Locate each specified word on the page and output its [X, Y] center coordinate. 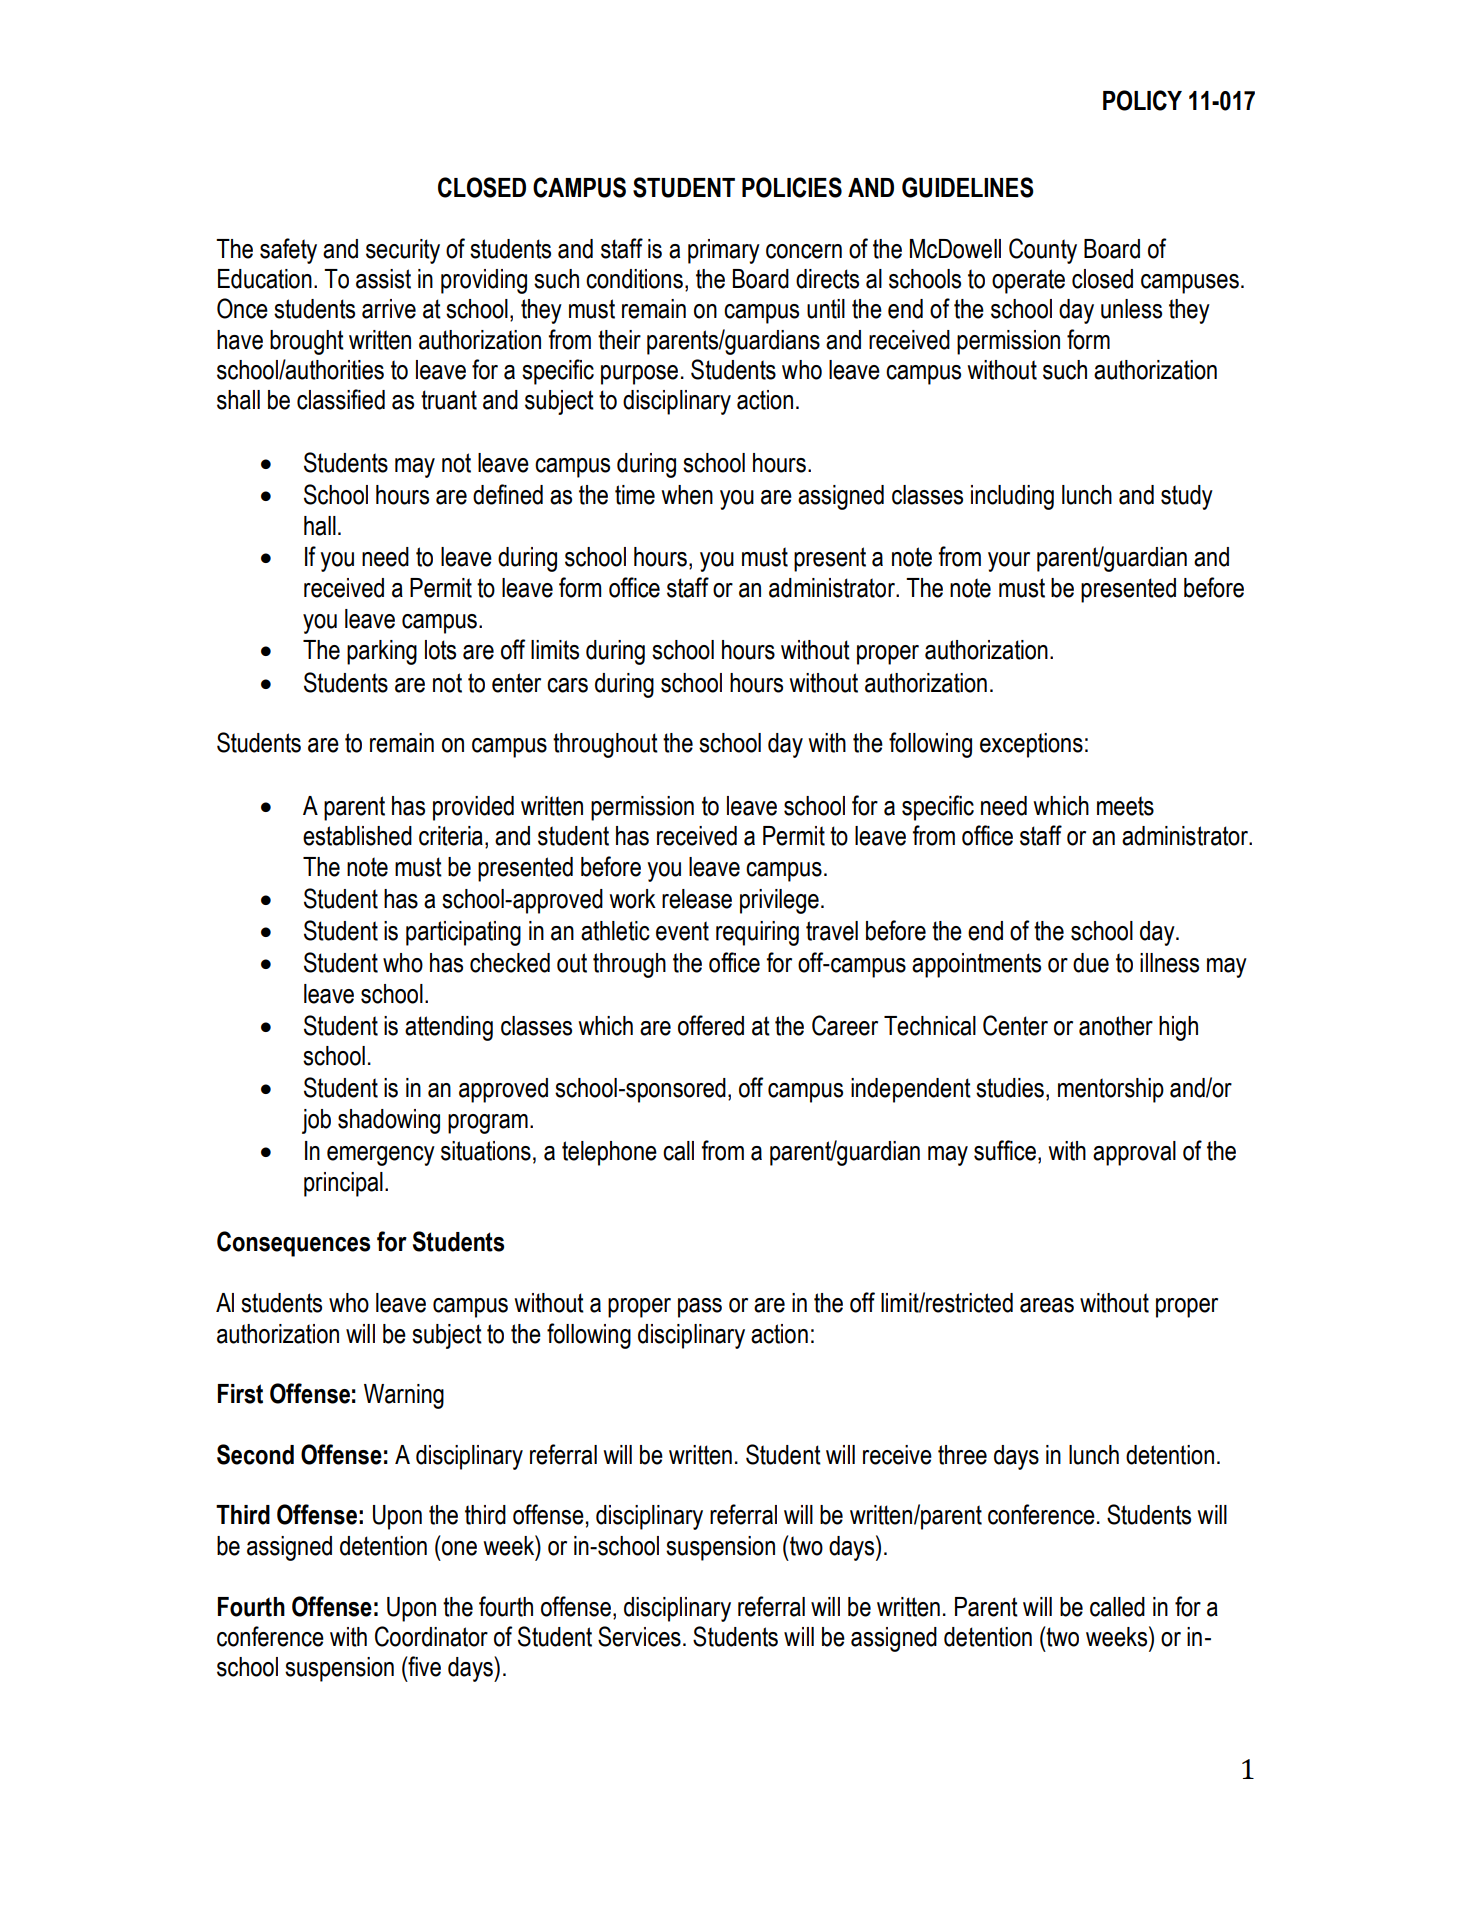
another [1116, 1026]
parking [382, 652]
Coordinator [431, 1636]
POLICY [1142, 100]
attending [449, 1028]
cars [567, 685]
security [403, 251]
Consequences [293, 1244]
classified [341, 399]
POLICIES [792, 187]
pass [700, 1308]
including [1012, 497]
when [687, 495]
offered [711, 1025]
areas [1047, 1305]
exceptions [1031, 745]
